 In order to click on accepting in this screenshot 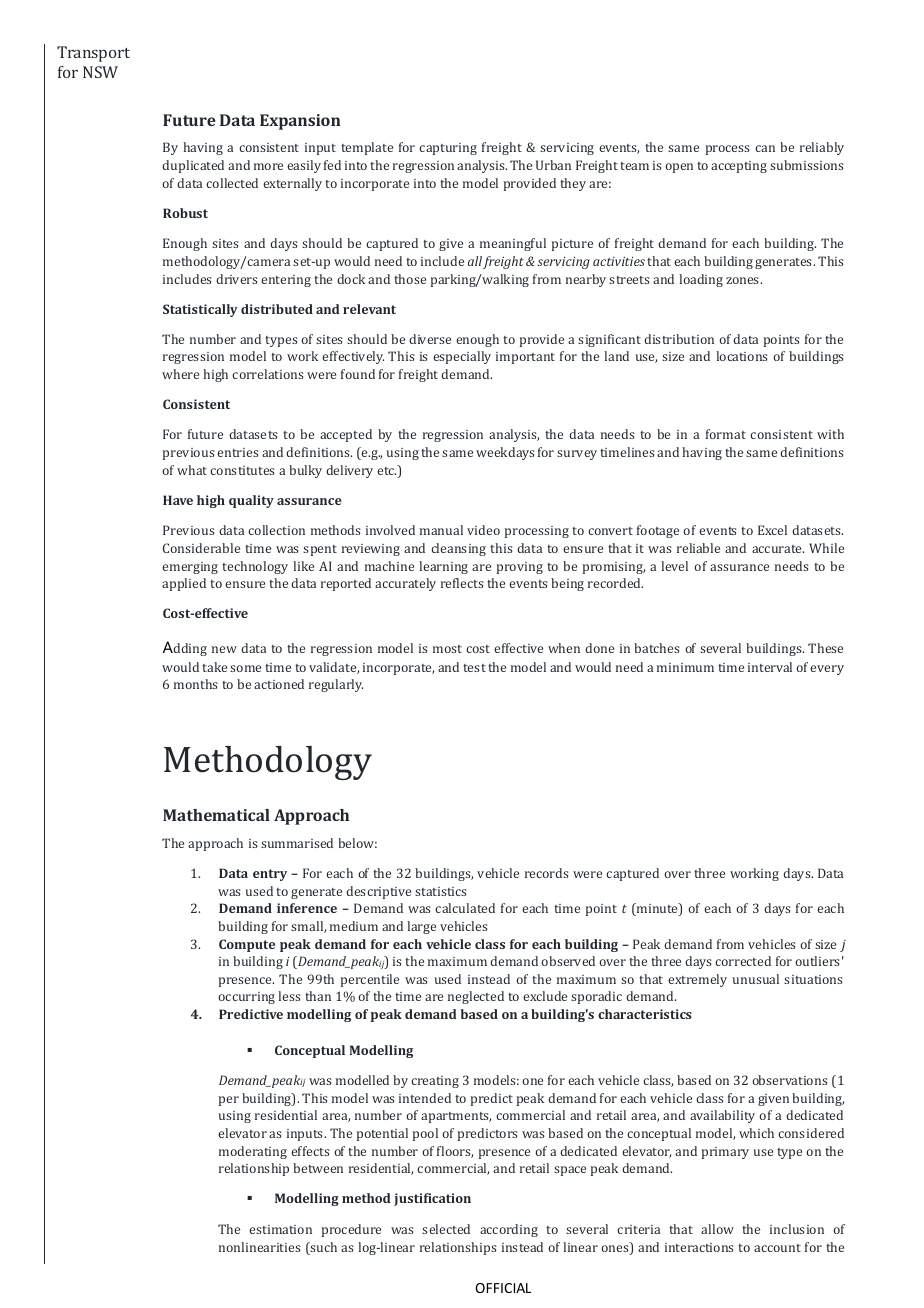, I will do `click(739, 167)`.
